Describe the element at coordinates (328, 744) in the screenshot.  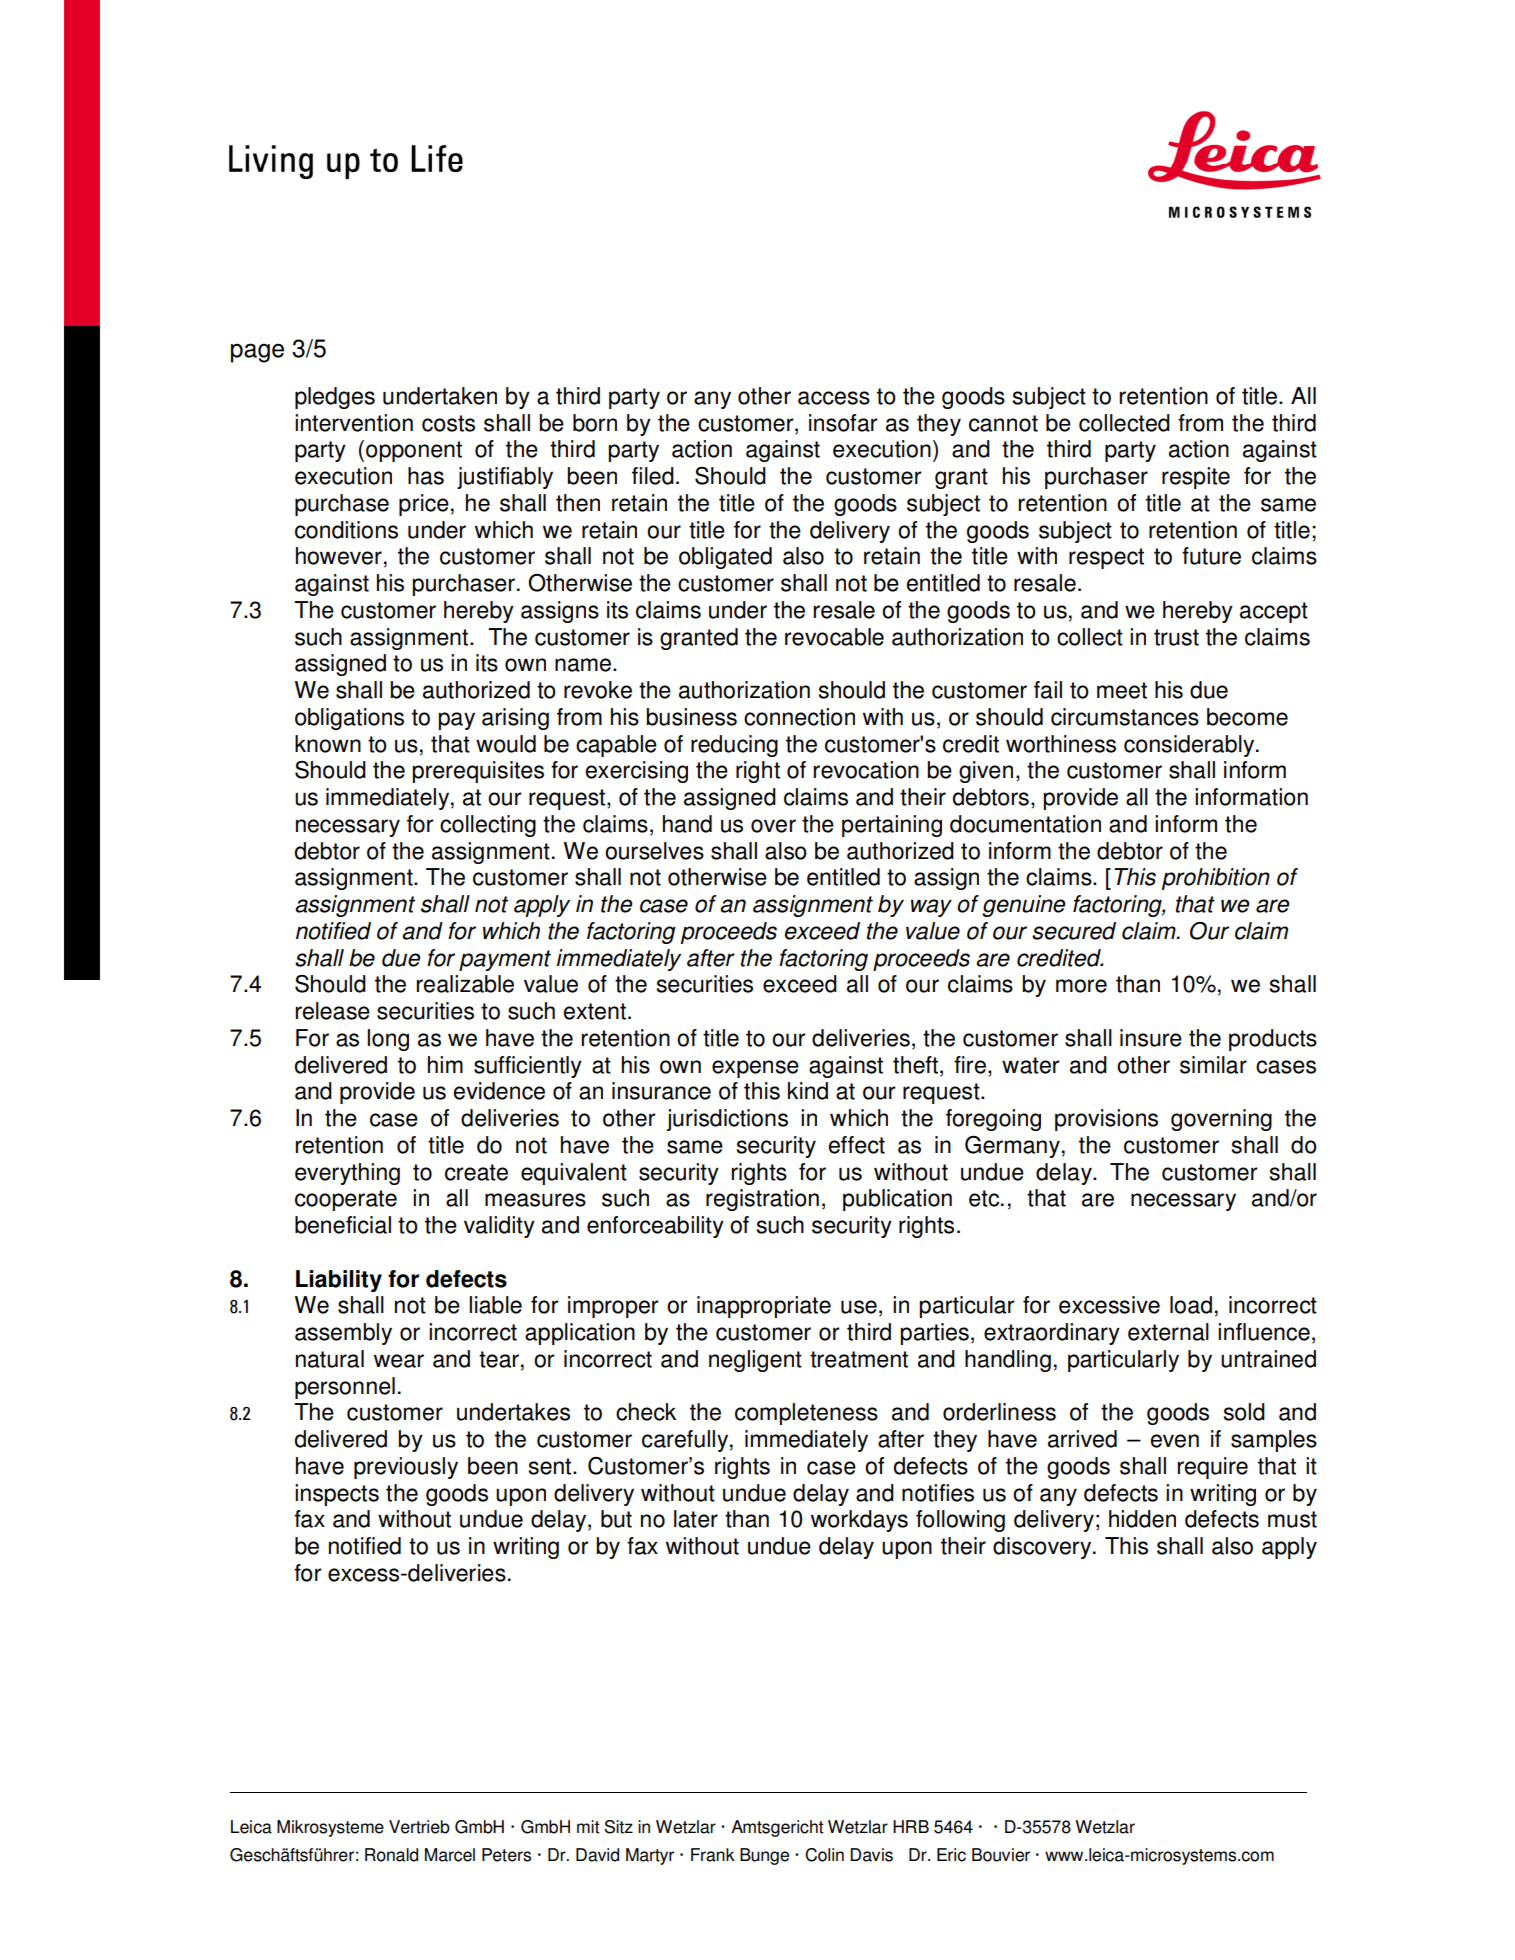
I see `known` at that location.
